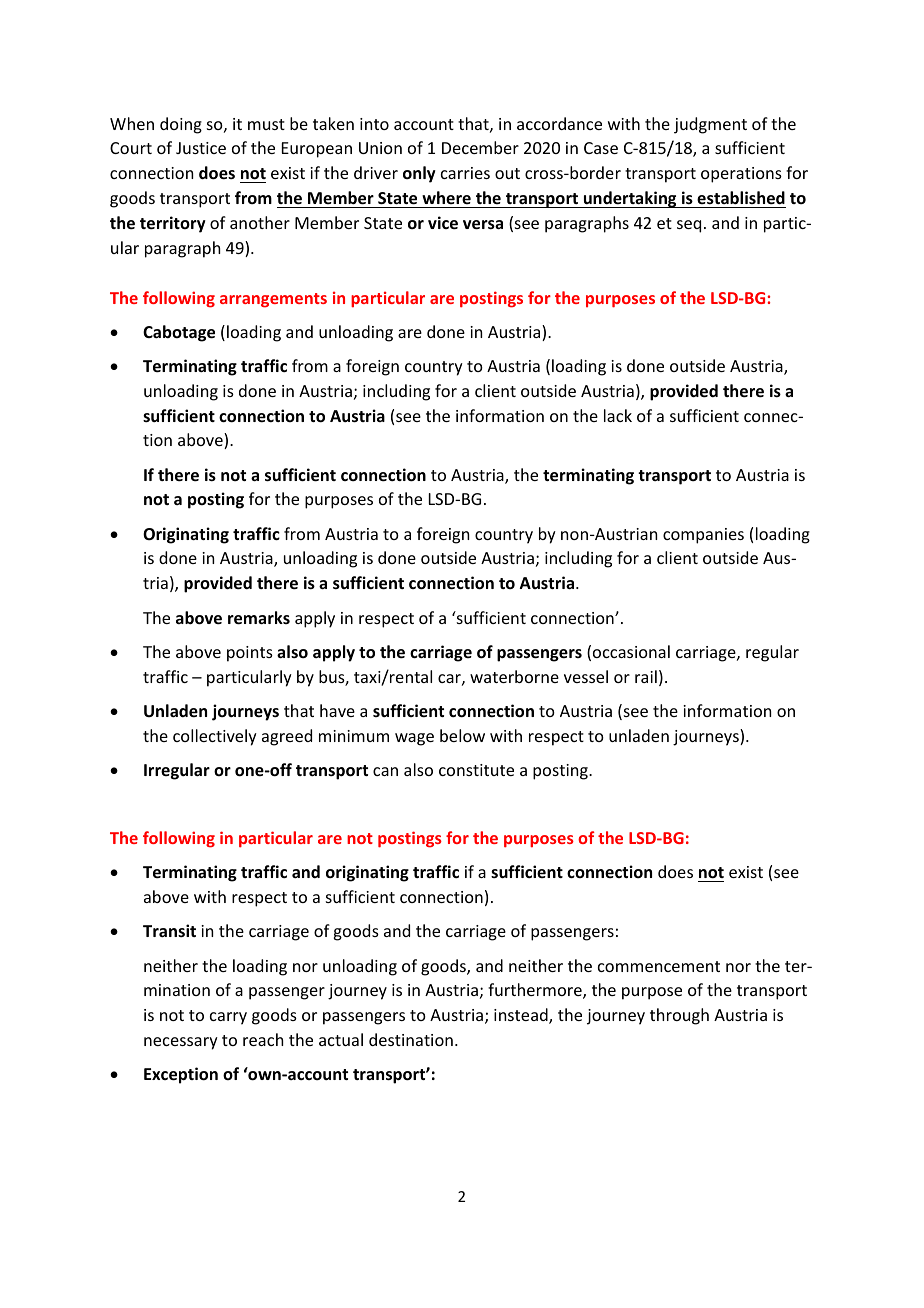 This image has width=924, height=1308. What do you see at coordinates (201, 148) in the image?
I see `Justice` at bounding box center [201, 148].
